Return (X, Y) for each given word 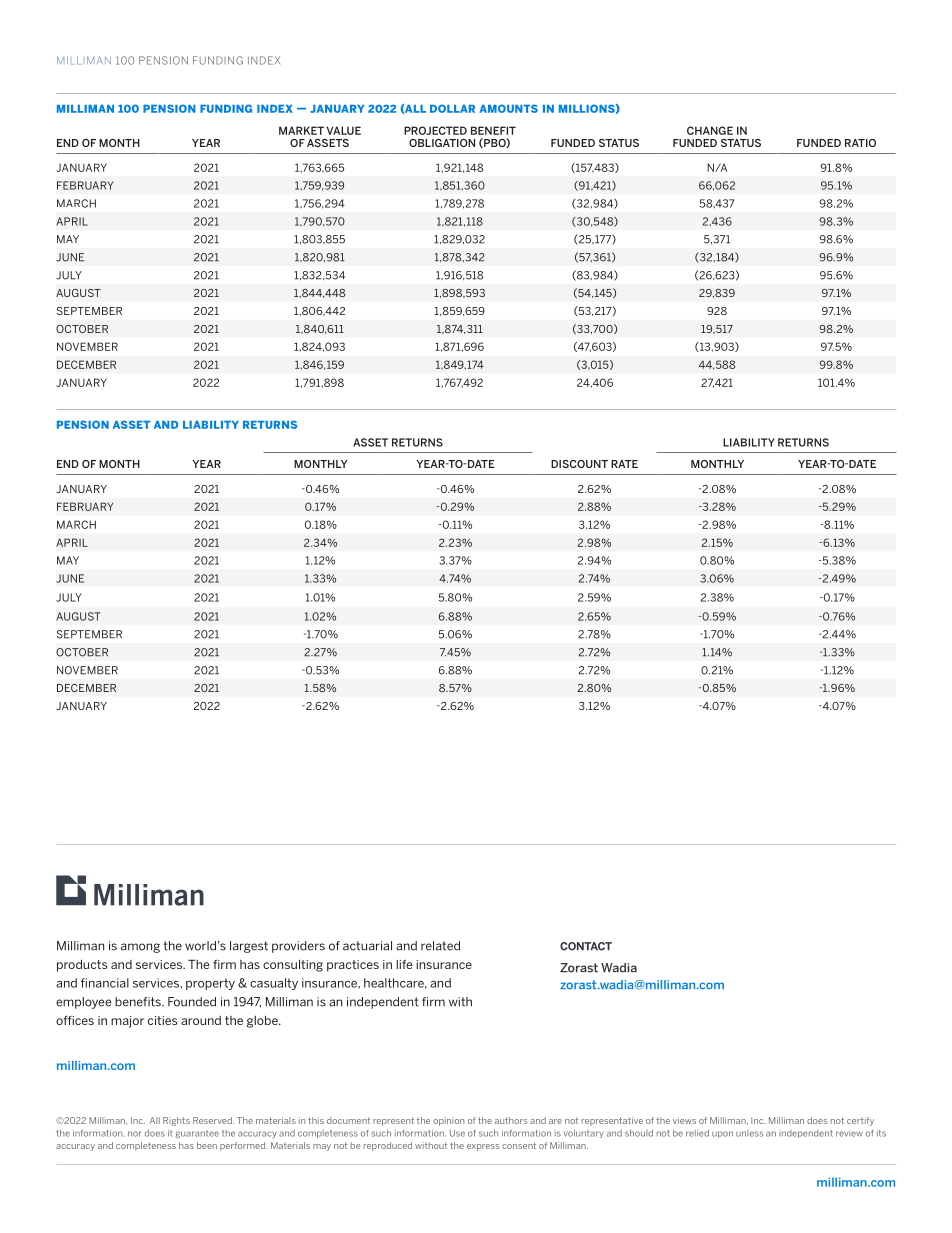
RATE (624, 464)
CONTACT (586, 946)
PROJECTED (435, 130)
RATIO (860, 143)
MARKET (301, 130)
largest (249, 947)
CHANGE (710, 130)
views (684, 1120)
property (210, 984)
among (140, 948)
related (440, 946)
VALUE (344, 130)
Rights (176, 1121)
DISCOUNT (579, 464)
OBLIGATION (442, 143)
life (404, 964)
